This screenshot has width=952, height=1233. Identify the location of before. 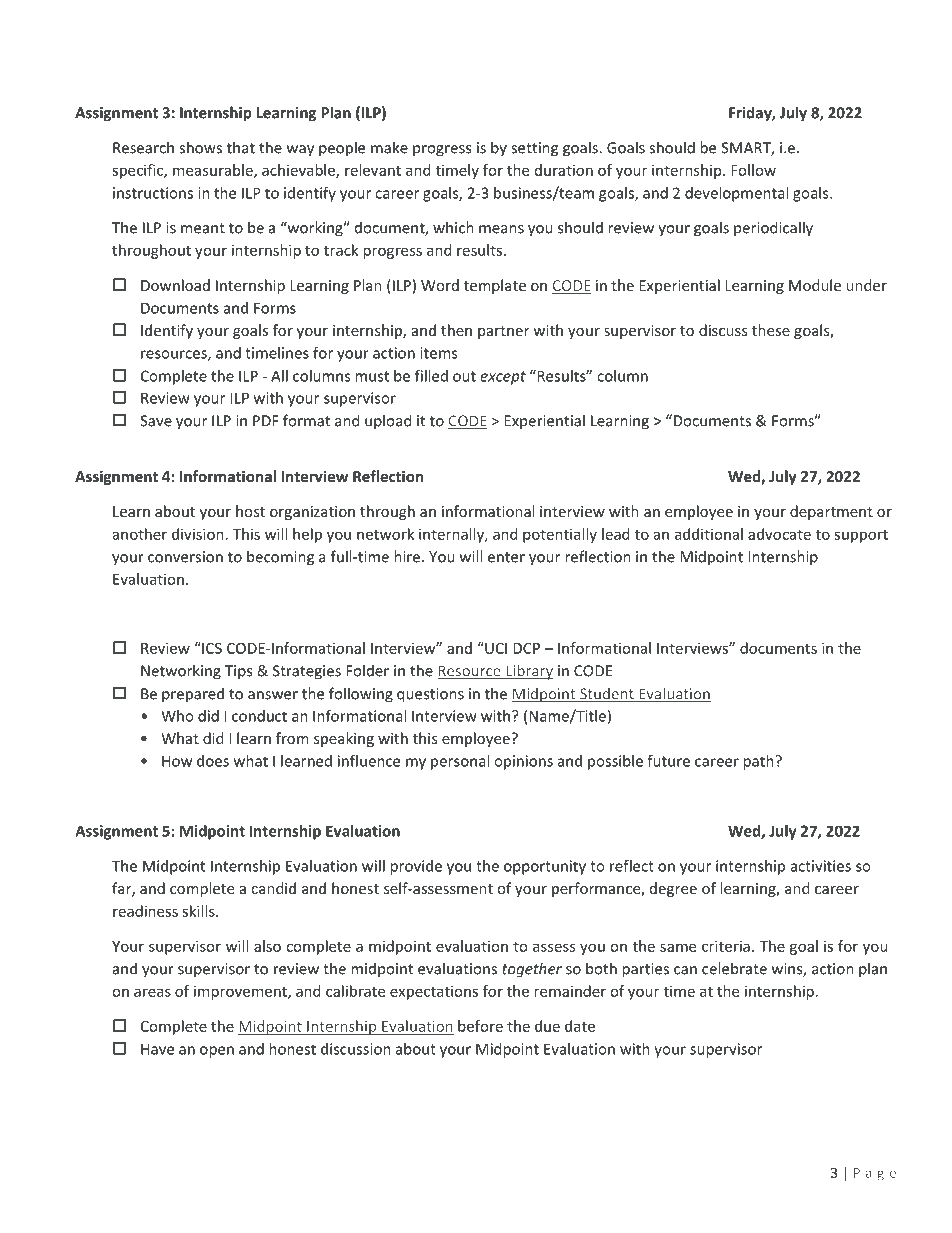
(480, 1026).
